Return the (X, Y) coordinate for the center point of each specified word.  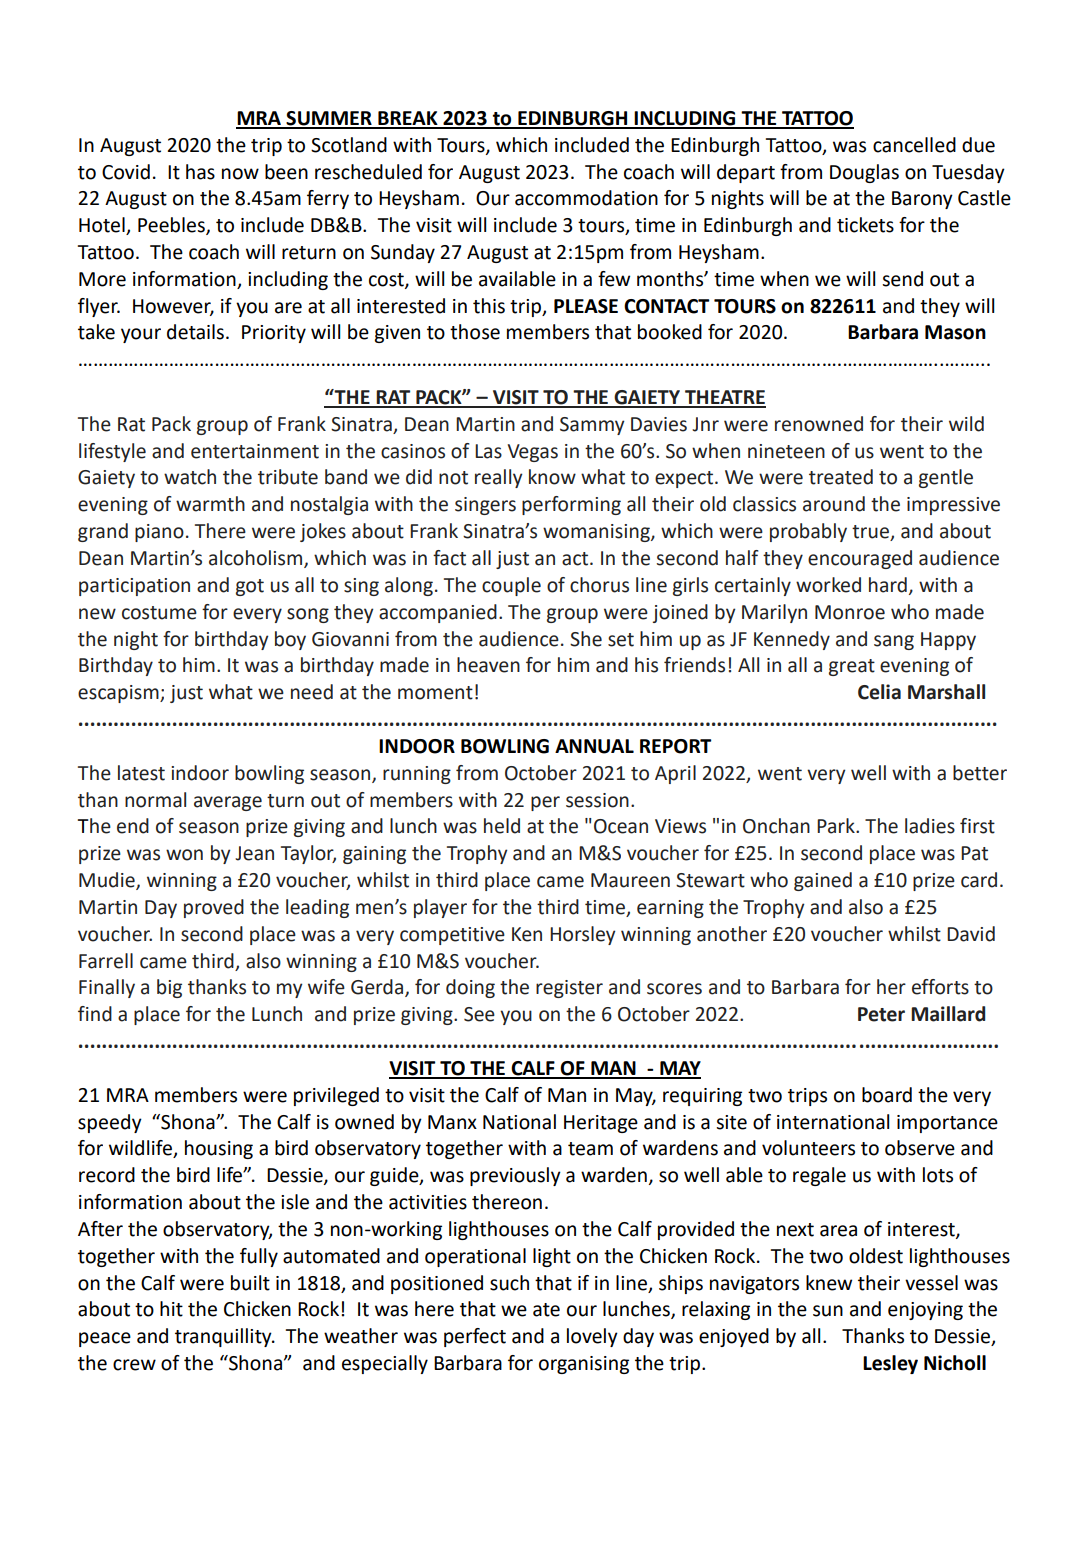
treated (841, 477)
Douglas (864, 173)
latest (141, 773)
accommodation (586, 198)
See (479, 1014)
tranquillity (224, 1337)
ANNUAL (594, 746)
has (200, 172)
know (552, 477)
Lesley (890, 1364)
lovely (592, 1337)
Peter (881, 1014)
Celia (879, 692)
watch (190, 477)
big (169, 988)
